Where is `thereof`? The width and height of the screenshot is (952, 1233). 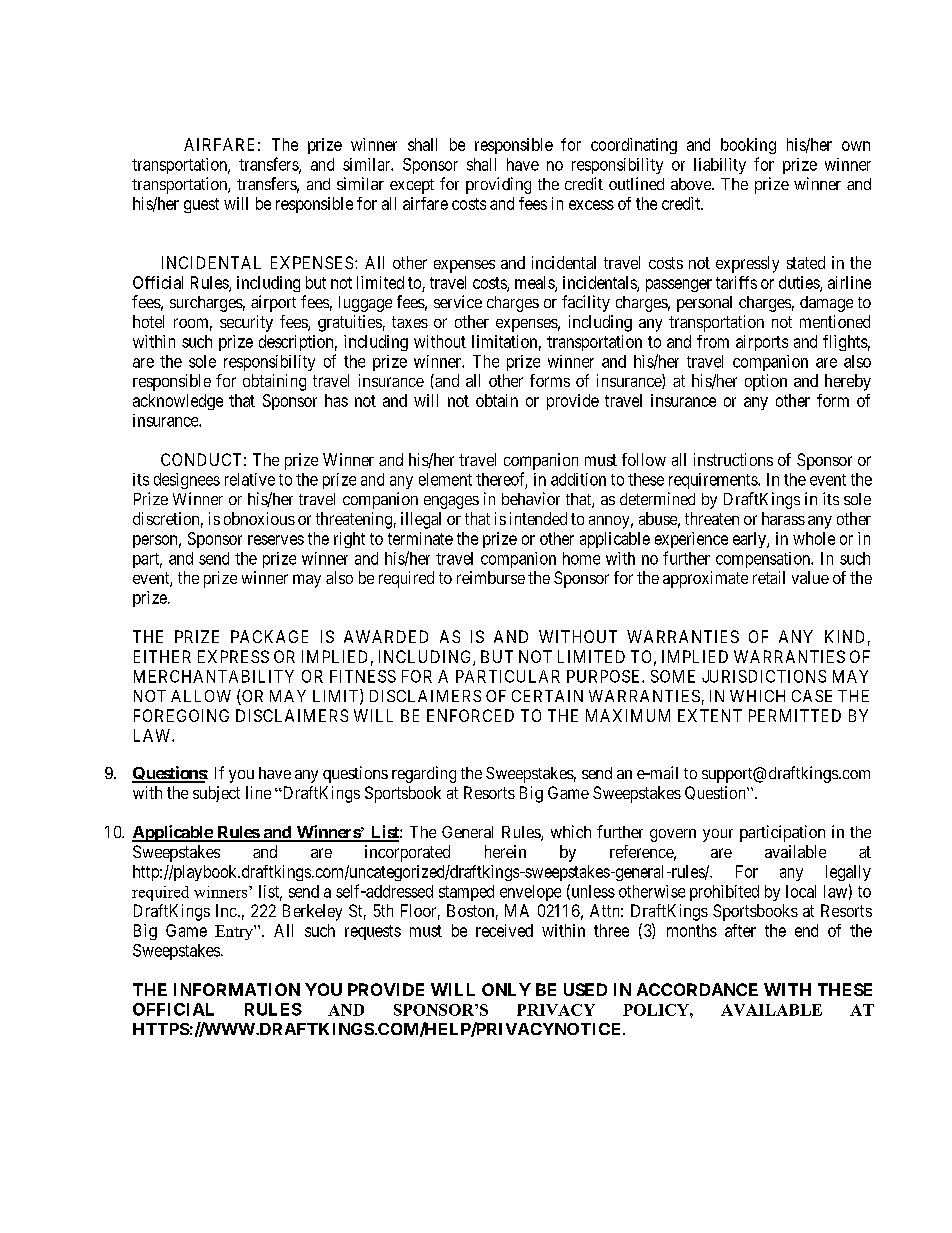
thereof is located at coordinates (501, 480).
